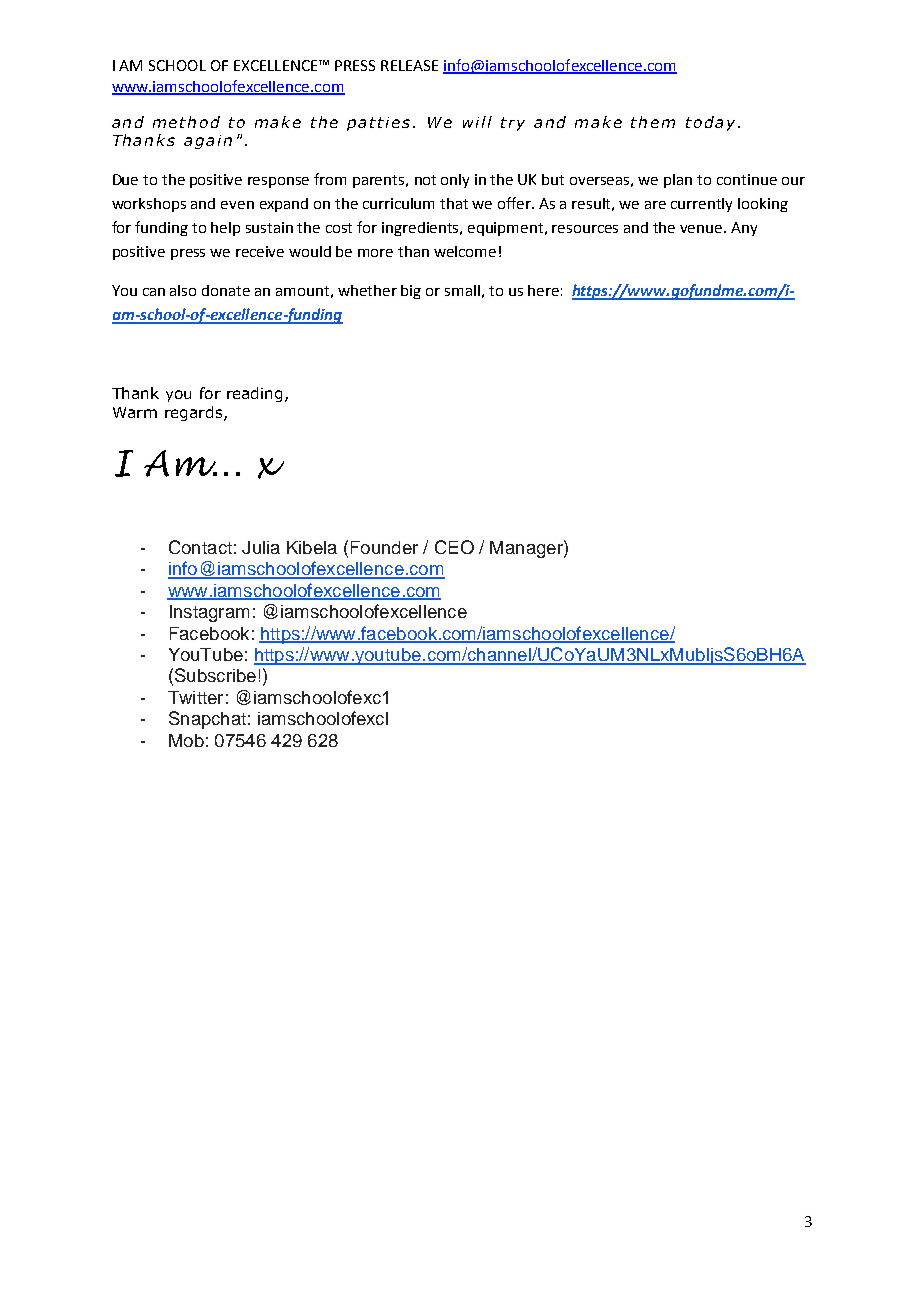 This document has height=1308, width=924. What do you see at coordinates (454, 203) in the document?
I see `that` at bounding box center [454, 203].
